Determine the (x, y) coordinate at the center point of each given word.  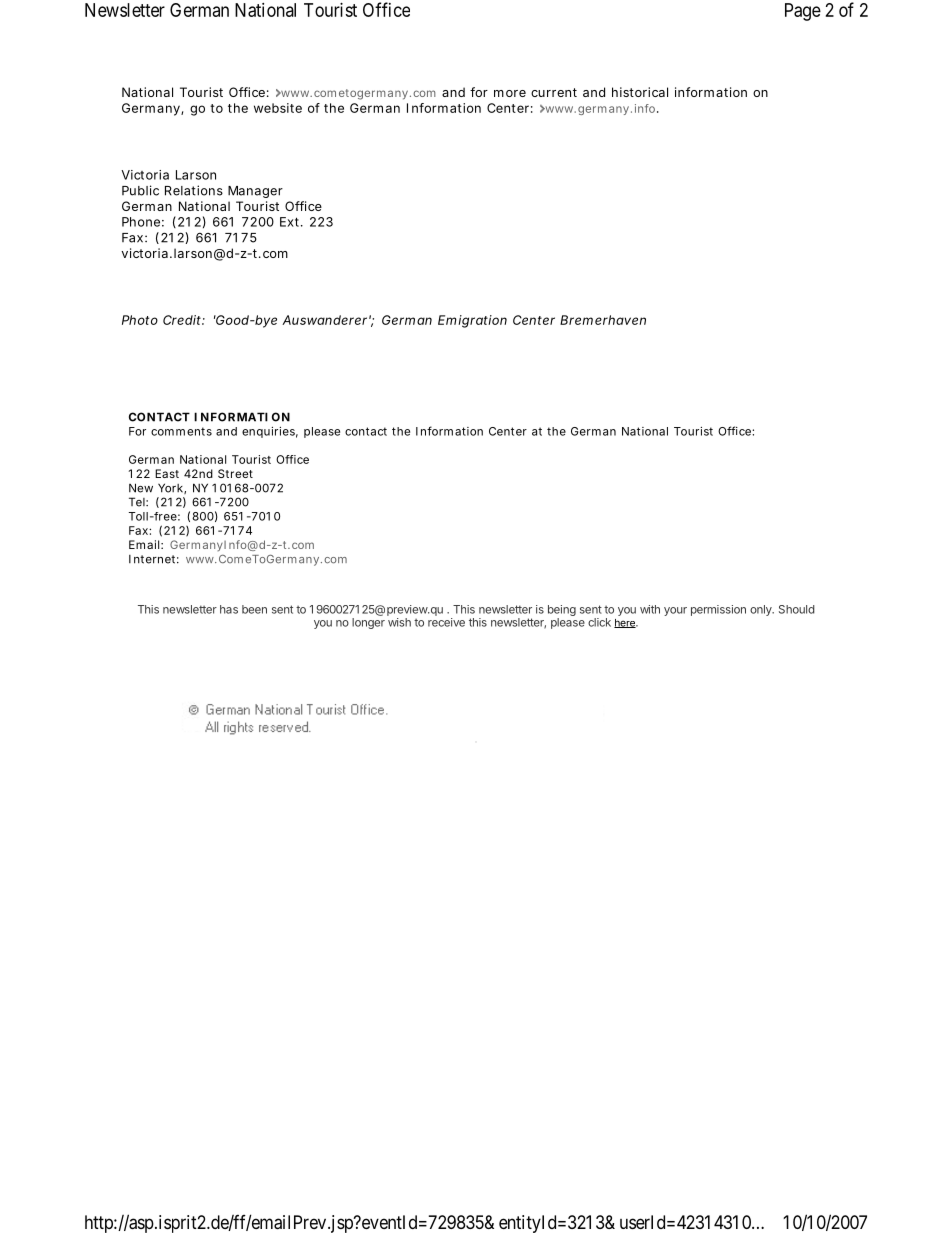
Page (803, 12)
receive (446, 622)
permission (718, 610)
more (510, 93)
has (229, 609)
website (278, 108)
